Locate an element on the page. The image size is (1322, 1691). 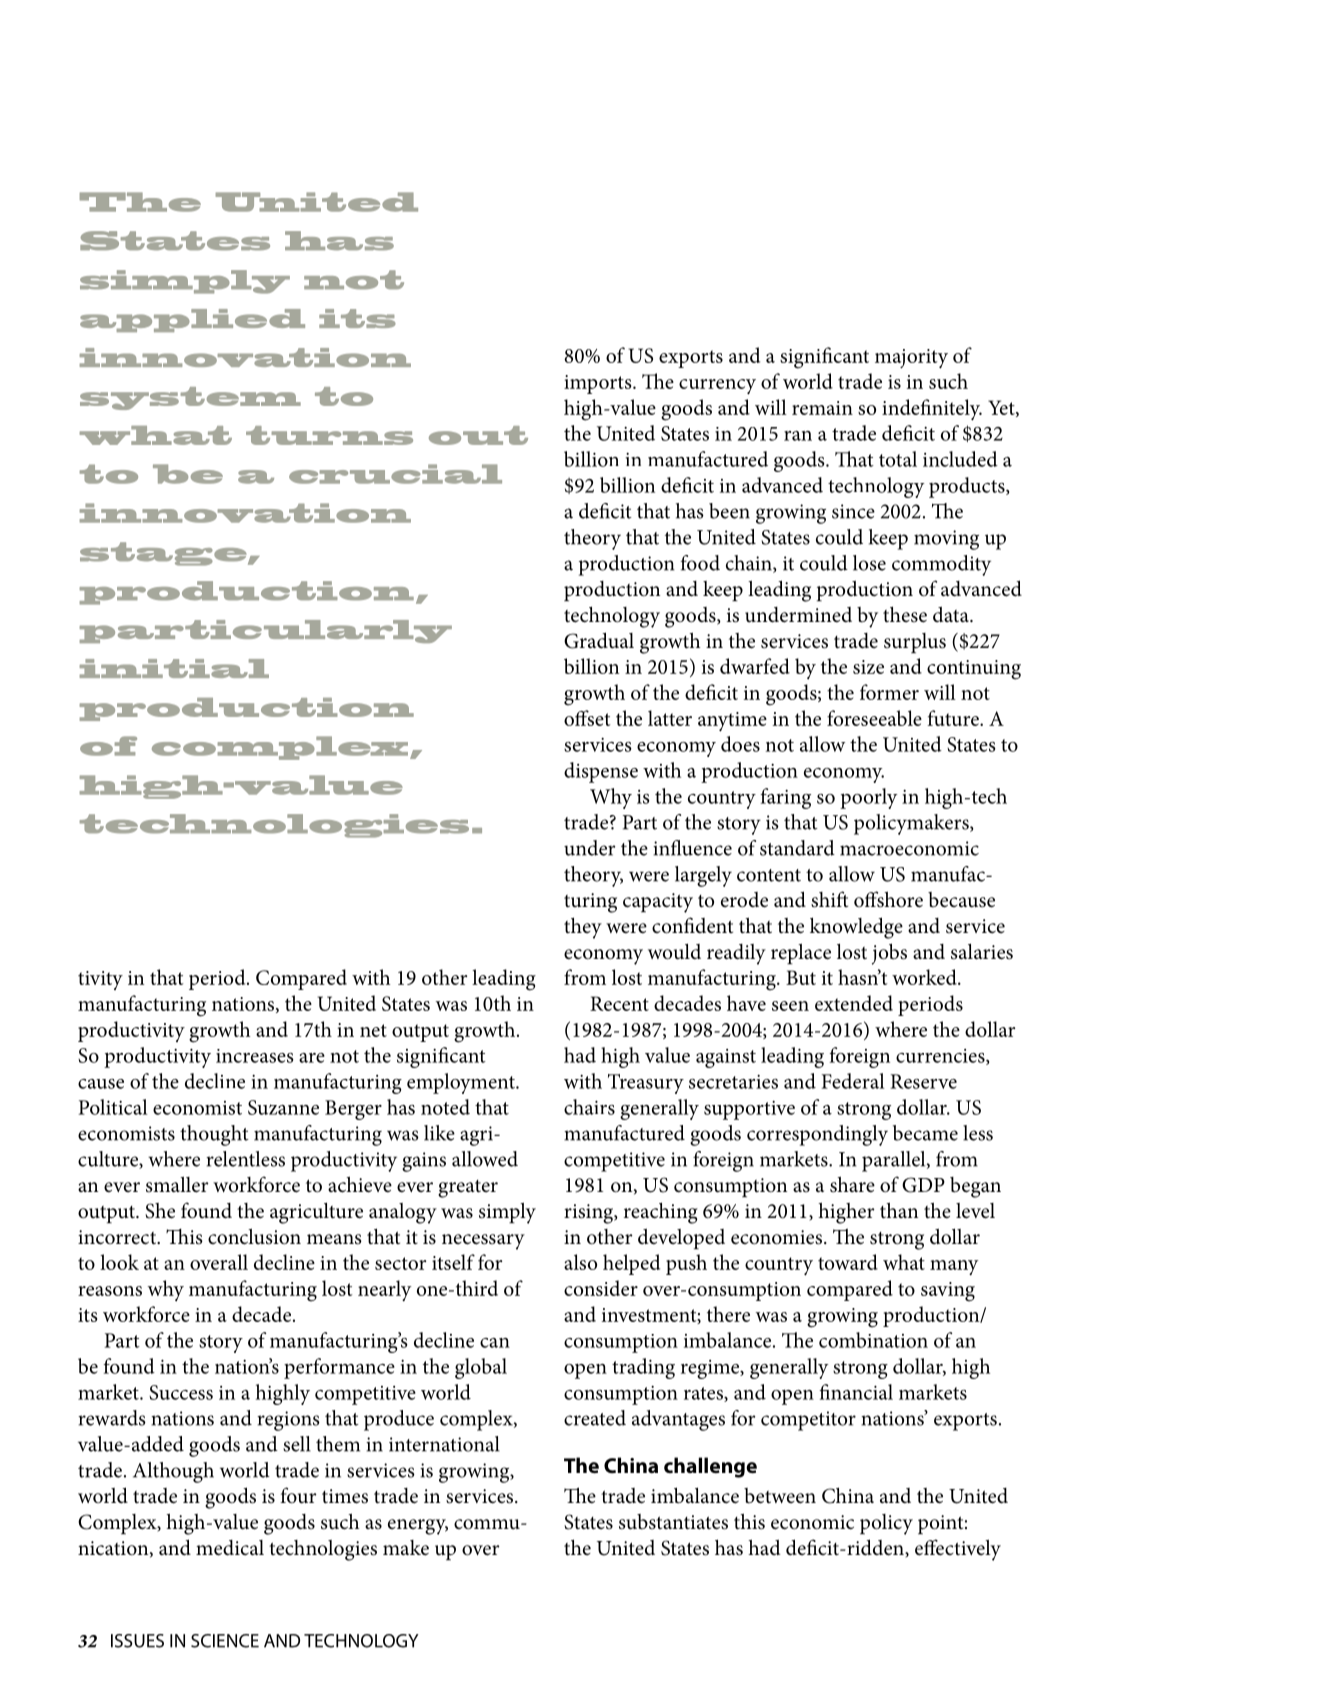
energy is located at coordinates (418, 1527).
